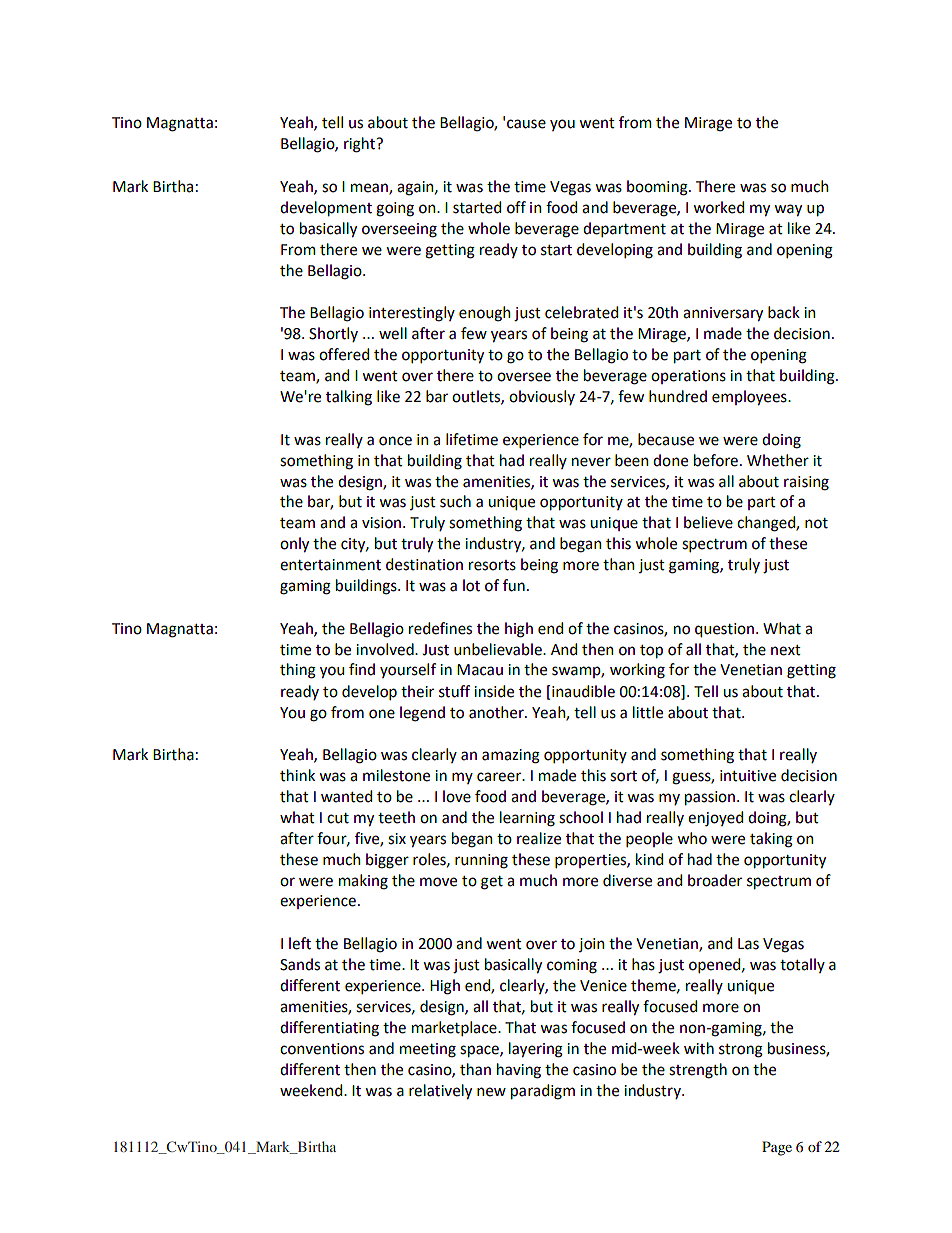 Image resolution: width=952 pixels, height=1233 pixels. I want to click on mean, so click(370, 189).
